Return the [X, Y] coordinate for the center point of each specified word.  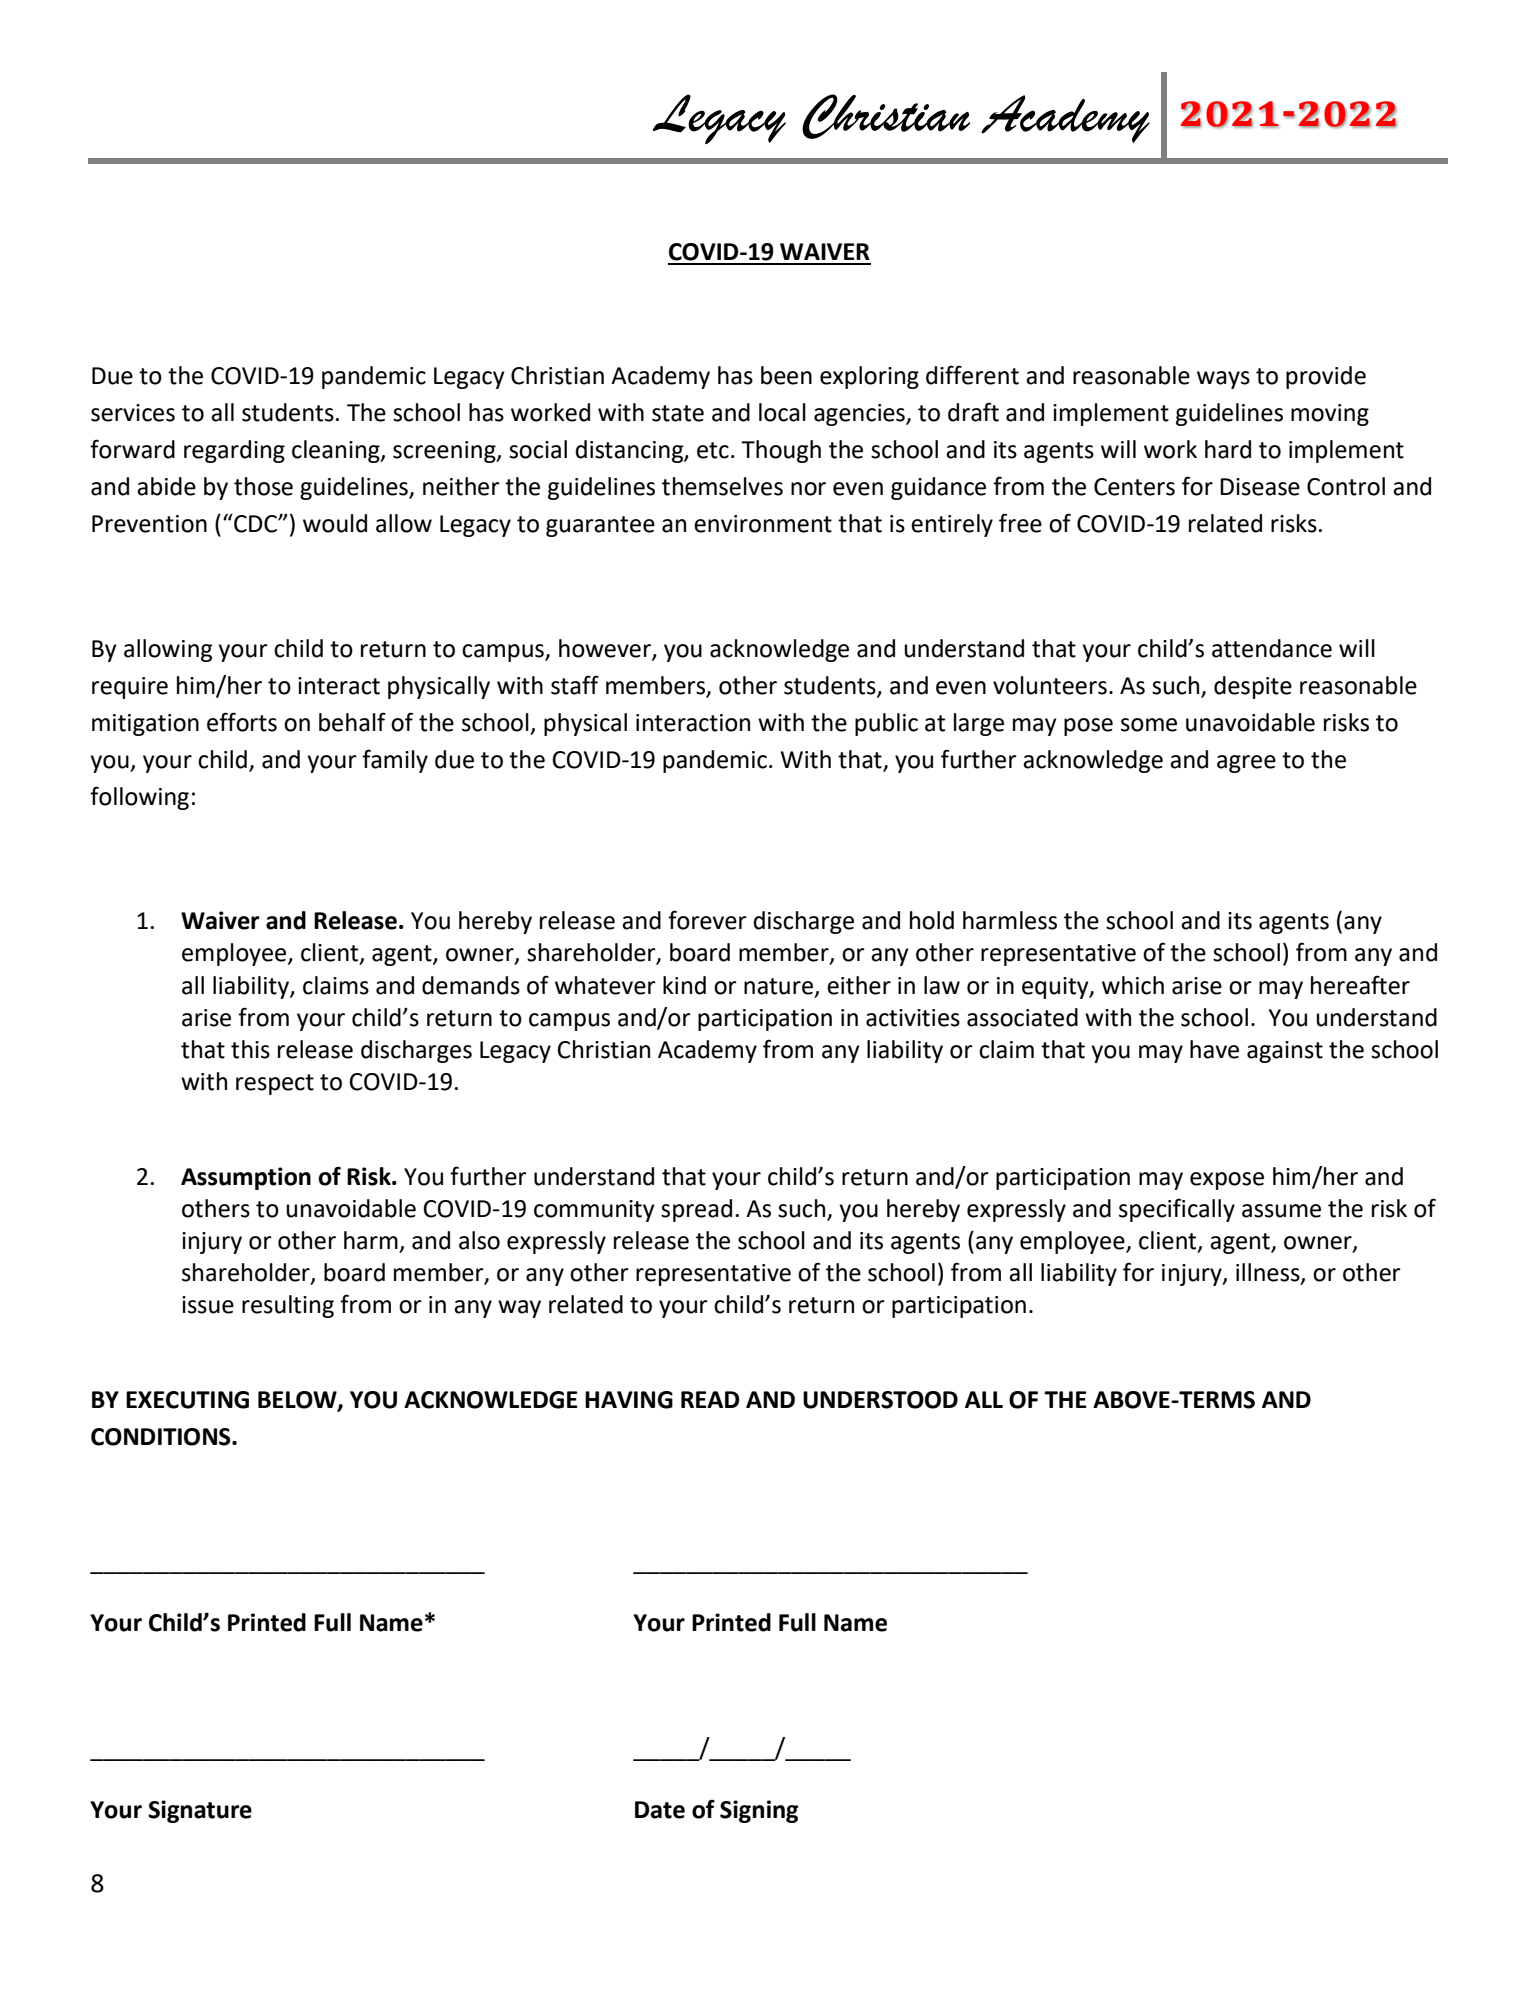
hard [1228, 449]
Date [660, 1810]
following [139, 798]
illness [1269, 1273]
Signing [759, 1811]
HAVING [629, 1400]
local [782, 412]
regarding [234, 451]
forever [707, 920]
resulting [288, 1306]
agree [1246, 764]
